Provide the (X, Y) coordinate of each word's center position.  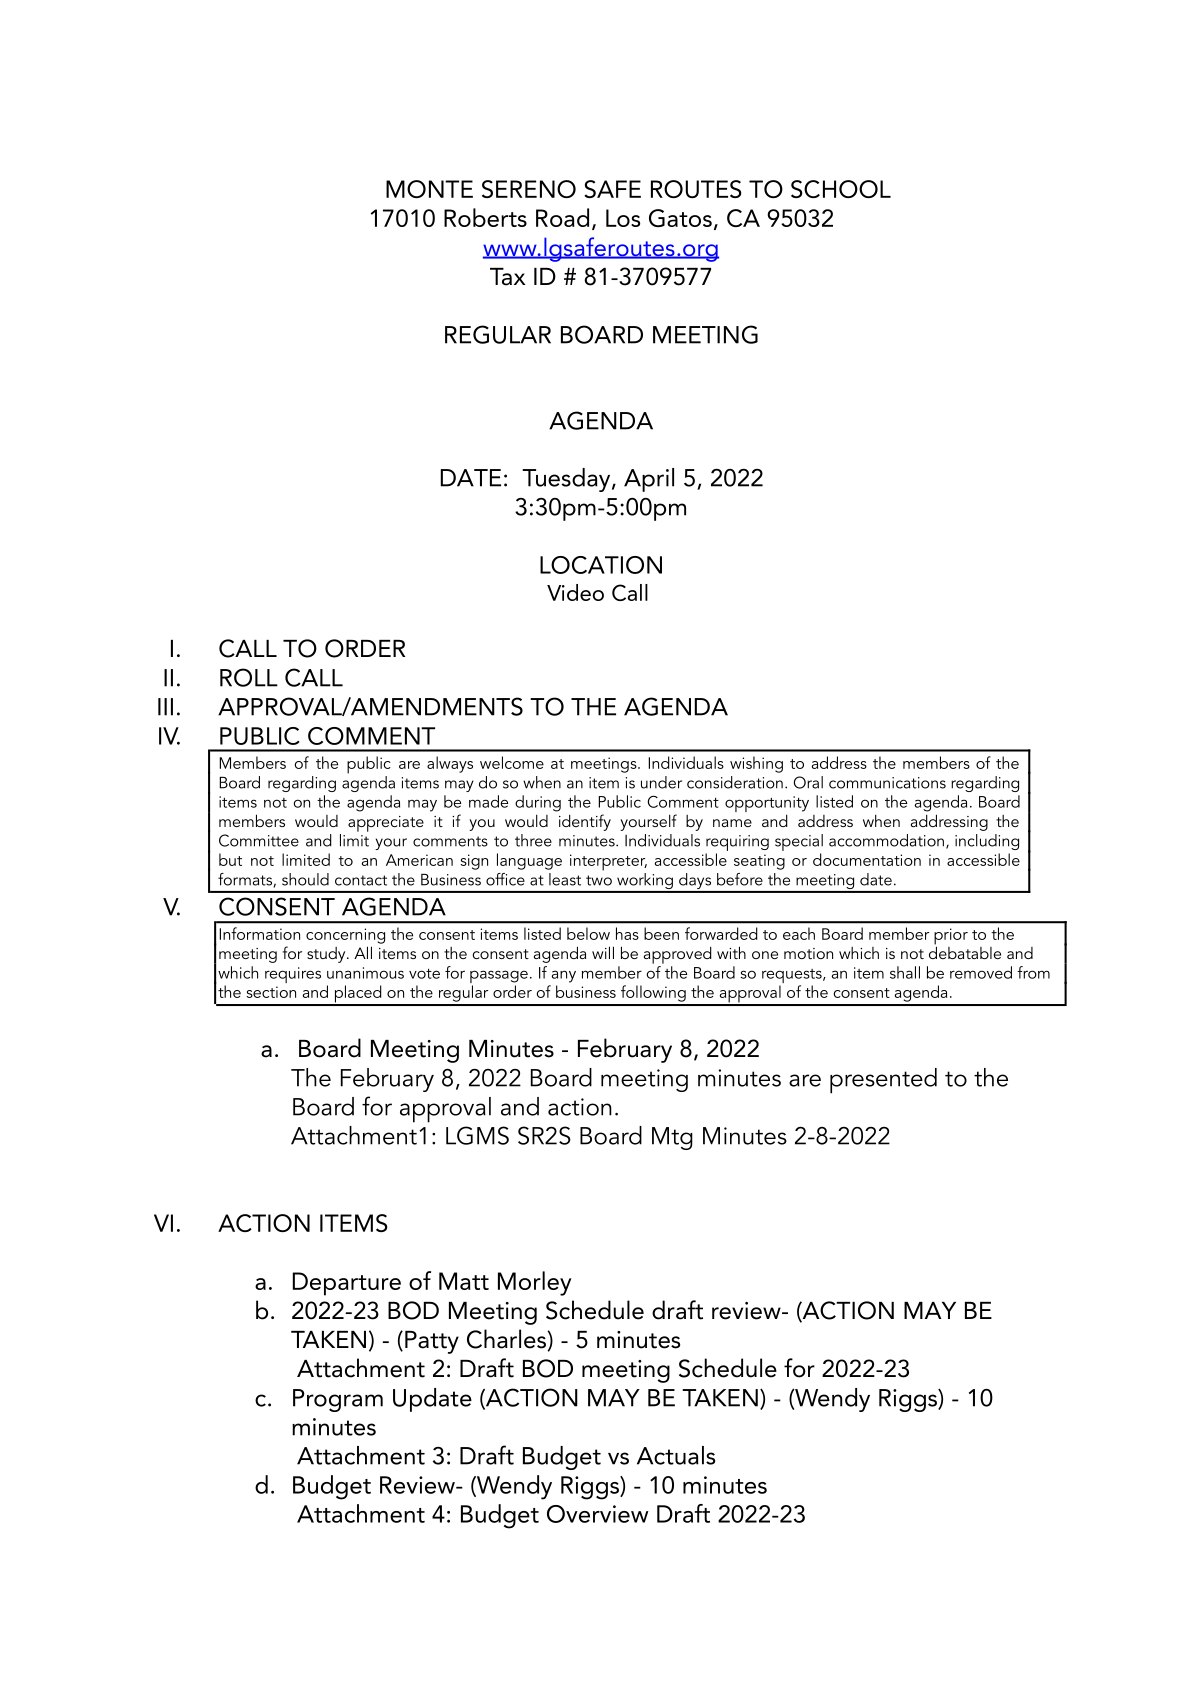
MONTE (429, 189)
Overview (598, 1514)
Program (338, 1400)
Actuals (676, 1455)
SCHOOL (841, 189)
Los (623, 218)
